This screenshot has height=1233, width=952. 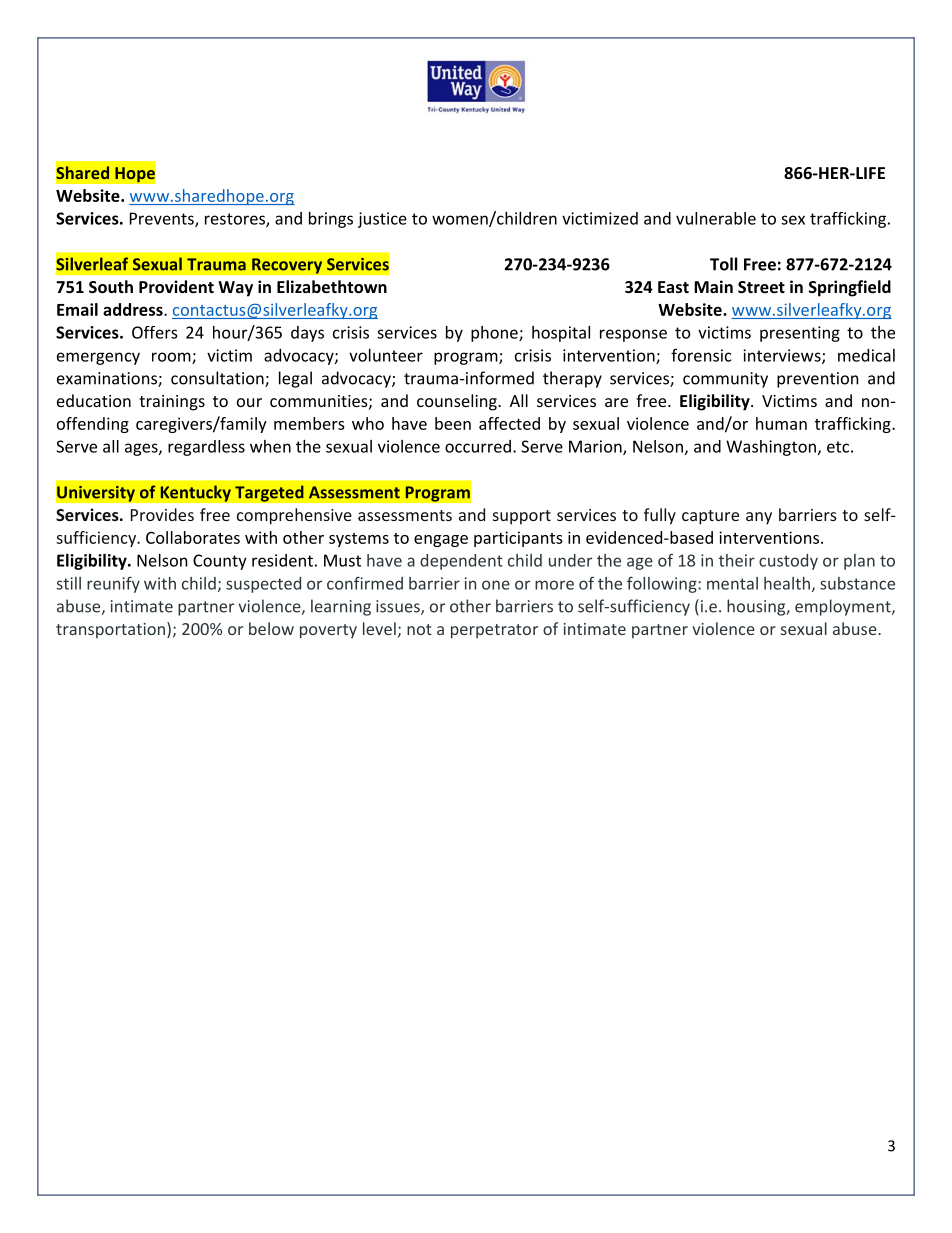 What do you see at coordinates (453, 423) in the screenshot?
I see `been` at bounding box center [453, 423].
